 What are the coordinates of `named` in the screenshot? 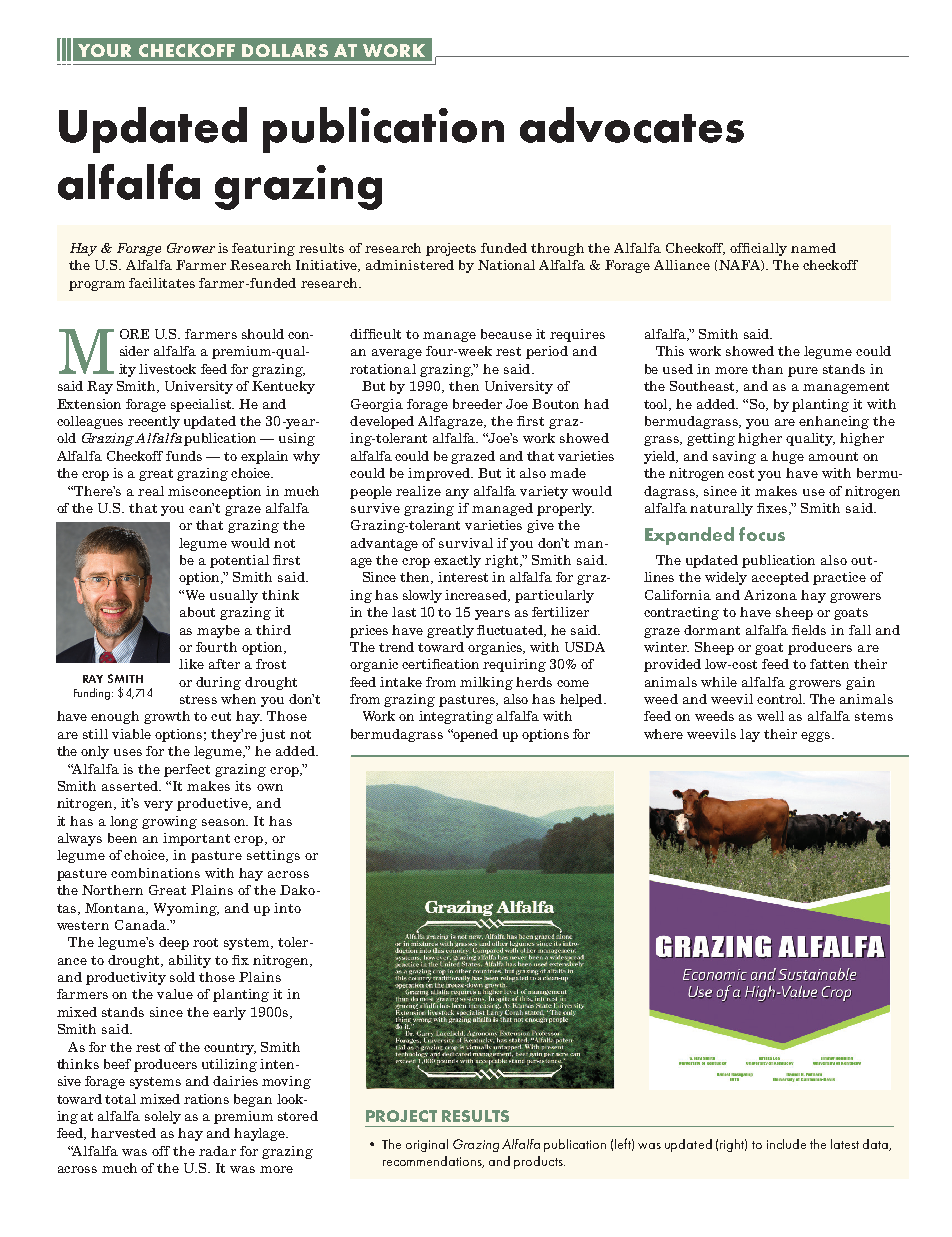 It's located at (813, 248).
